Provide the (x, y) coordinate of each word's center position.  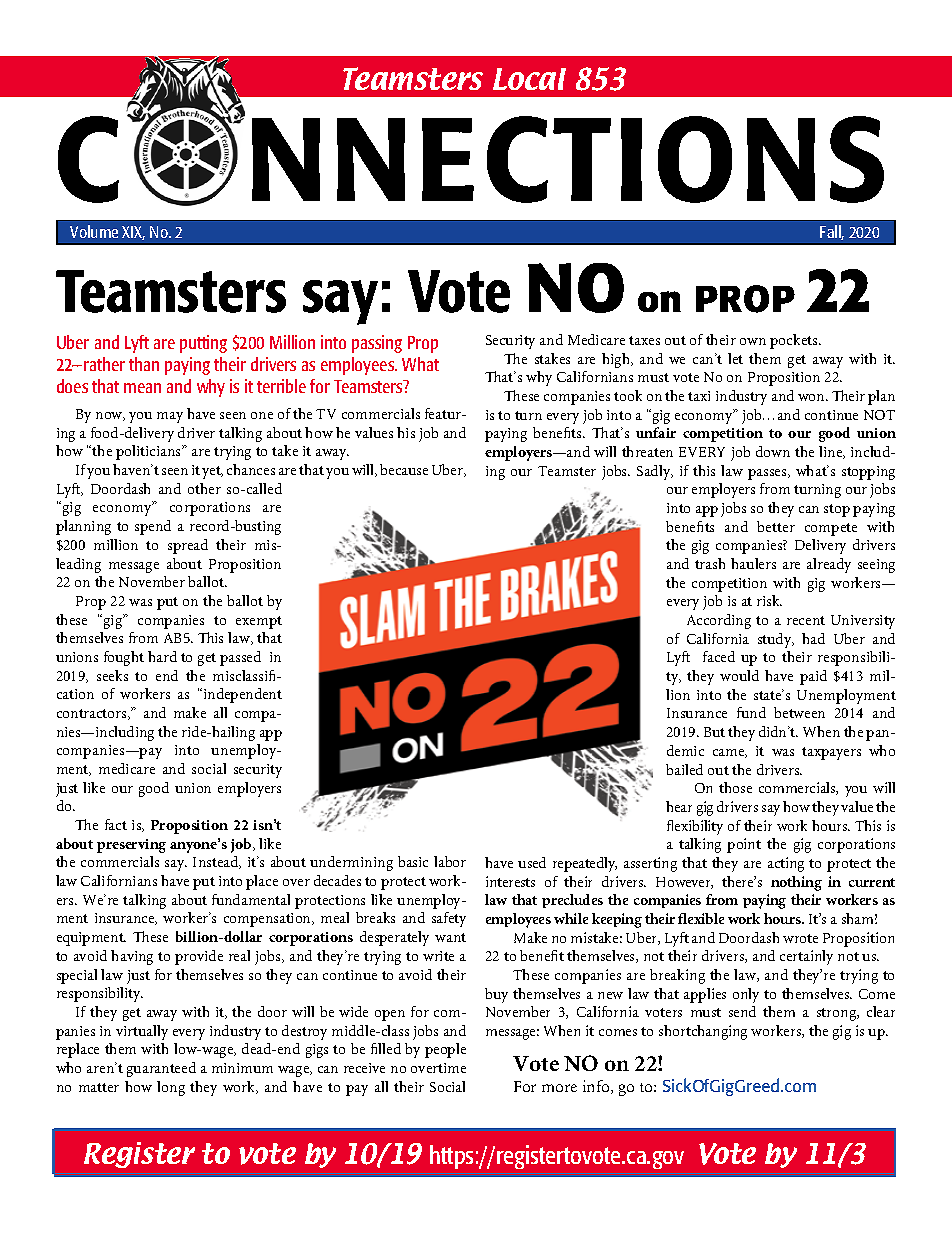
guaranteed (161, 1069)
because (404, 469)
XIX (133, 233)
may (170, 417)
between (799, 712)
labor (450, 861)
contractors (93, 714)
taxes (644, 340)
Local (529, 79)
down (773, 451)
